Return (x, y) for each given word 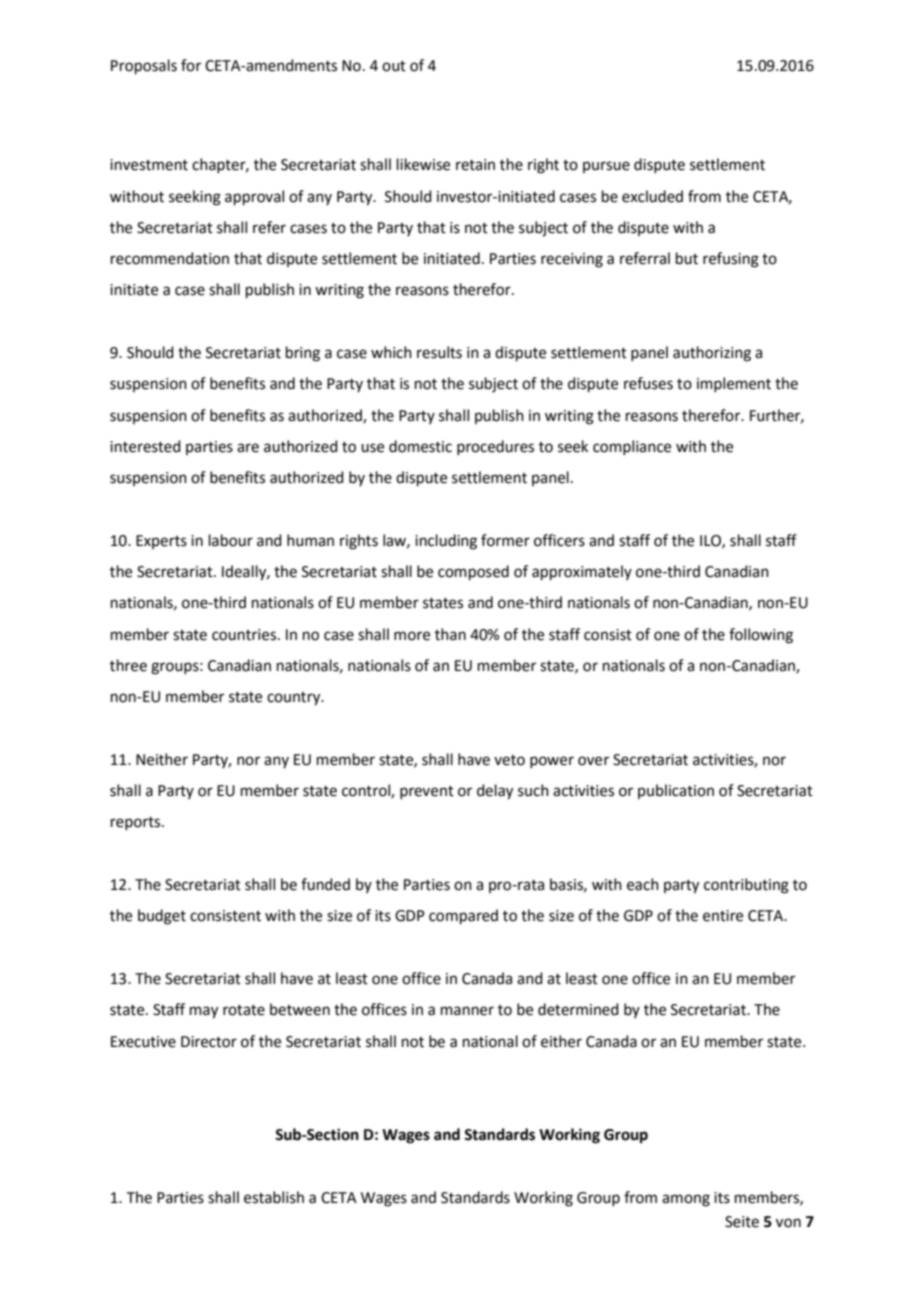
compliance (632, 447)
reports (137, 823)
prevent (427, 792)
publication (676, 791)
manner (467, 1011)
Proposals (144, 66)
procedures (495, 447)
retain (475, 165)
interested (145, 446)
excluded (652, 196)
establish (274, 1197)
